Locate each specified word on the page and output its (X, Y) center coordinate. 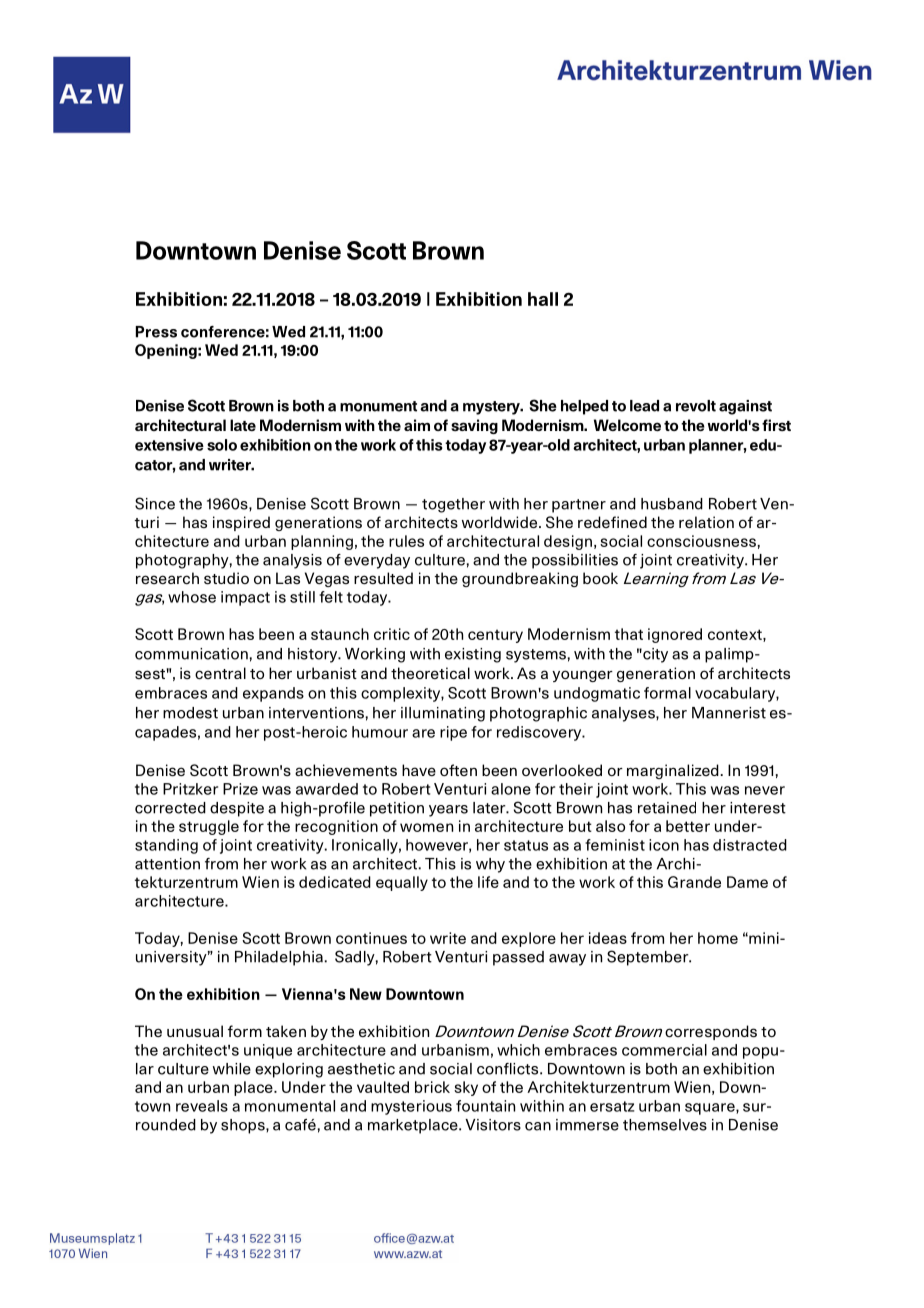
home (718, 938)
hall (543, 299)
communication (191, 654)
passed (518, 958)
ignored (675, 635)
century (495, 636)
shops (244, 1126)
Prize (240, 789)
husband (672, 504)
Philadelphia (279, 958)
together (453, 505)
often (458, 770)
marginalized (673, 771)
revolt (696, 406)
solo (222, 445)
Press (156, 332)
